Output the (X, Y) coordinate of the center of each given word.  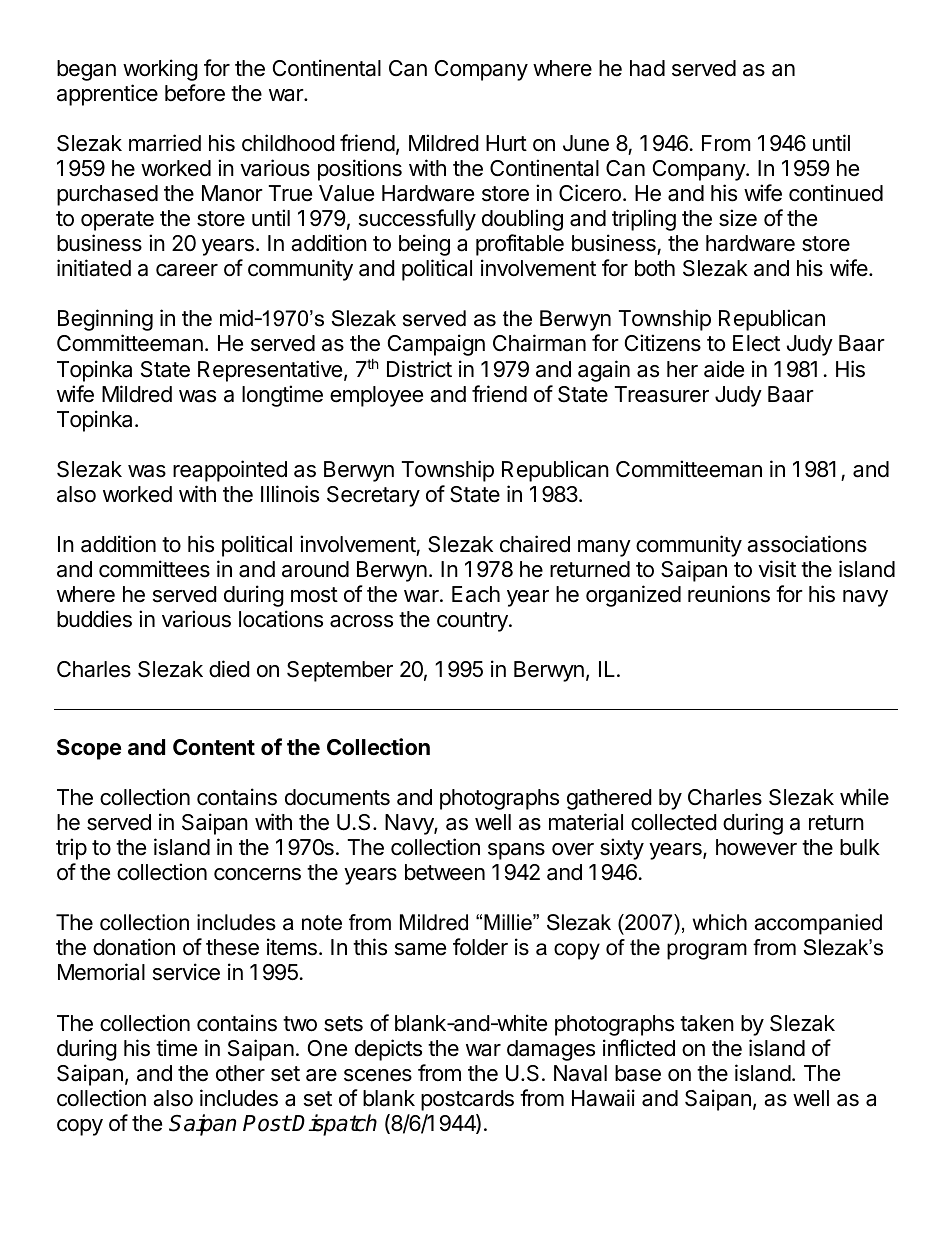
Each (476, 594)
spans (516, 851)
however (756, 847)
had (647, 68)
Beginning (105, 320)
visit (777, 569)
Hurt (506, 143)
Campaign (436, 345)
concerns (257, 874)
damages (551, 1050)
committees (154, 569)
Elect (756, 343)
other (240, 1073)
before (195, 93)
